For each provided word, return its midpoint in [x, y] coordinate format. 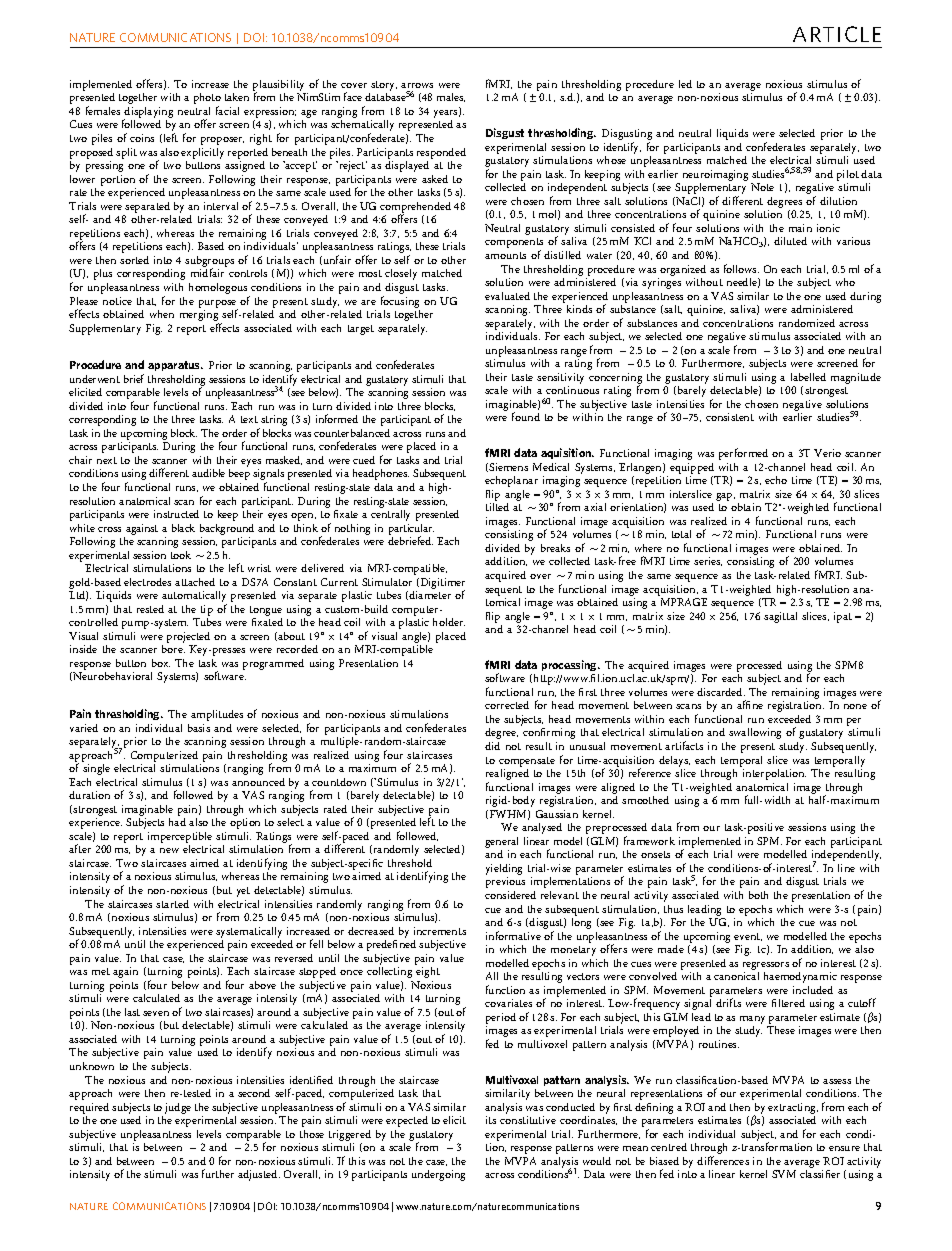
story [383, 87]
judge [178, 1108]
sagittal [780, 617]
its [491, 1120]
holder [449, 622]
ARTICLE [837, 34]
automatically [194, 598]
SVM [784, 1174]
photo [207, 100]
